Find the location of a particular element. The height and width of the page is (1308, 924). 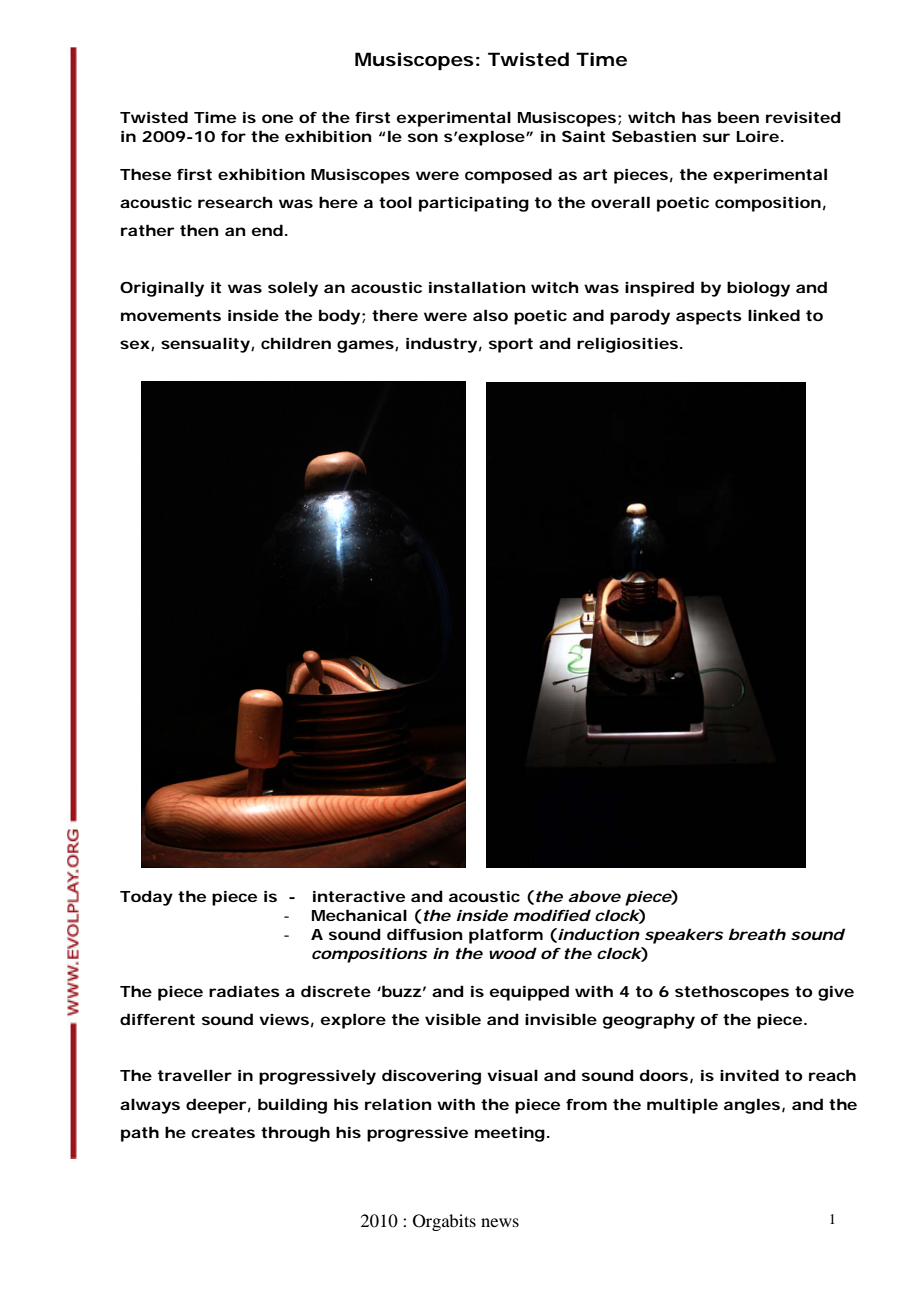

research is located at coordinates (235, 202).
